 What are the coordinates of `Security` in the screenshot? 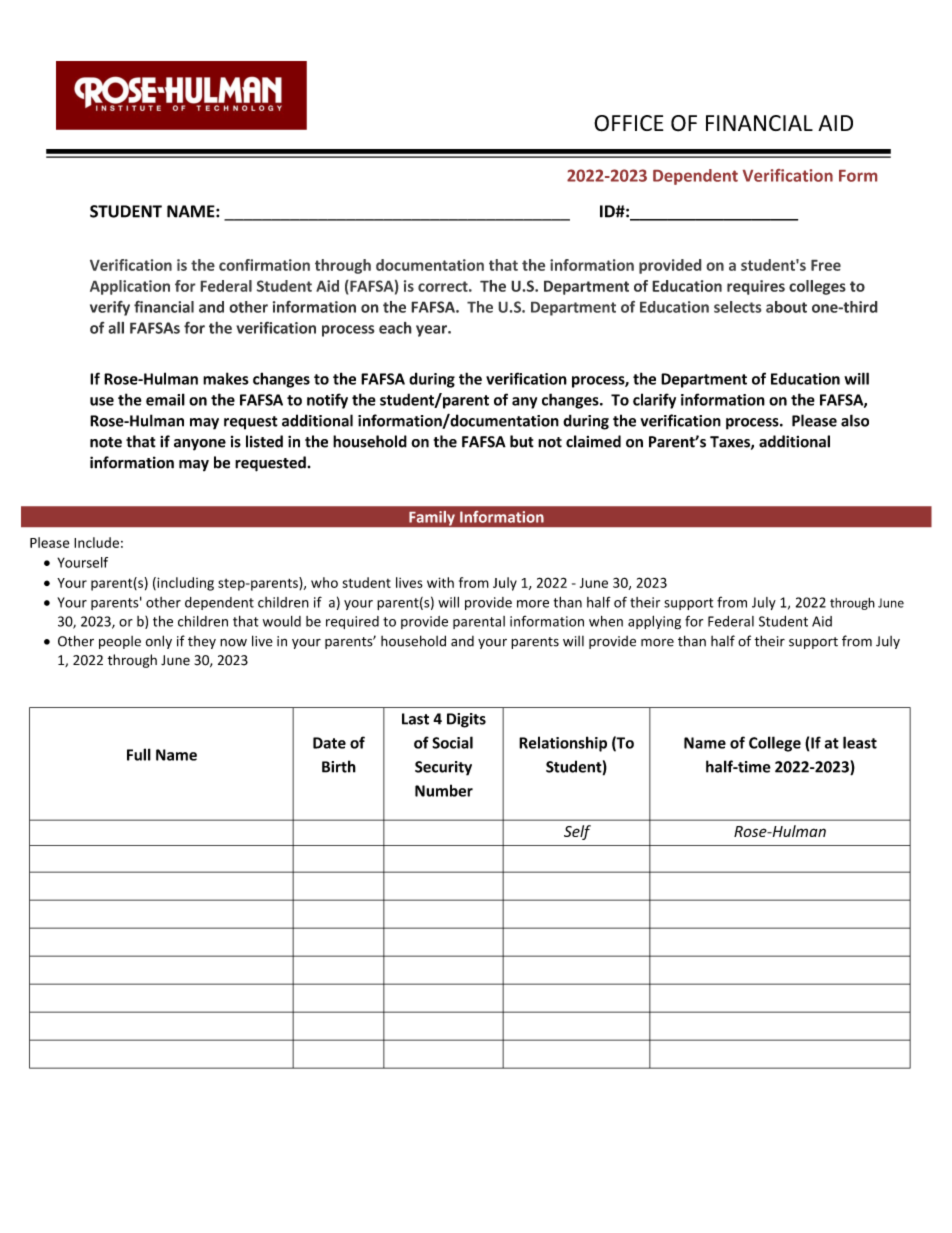 It's located at (443, 768).
